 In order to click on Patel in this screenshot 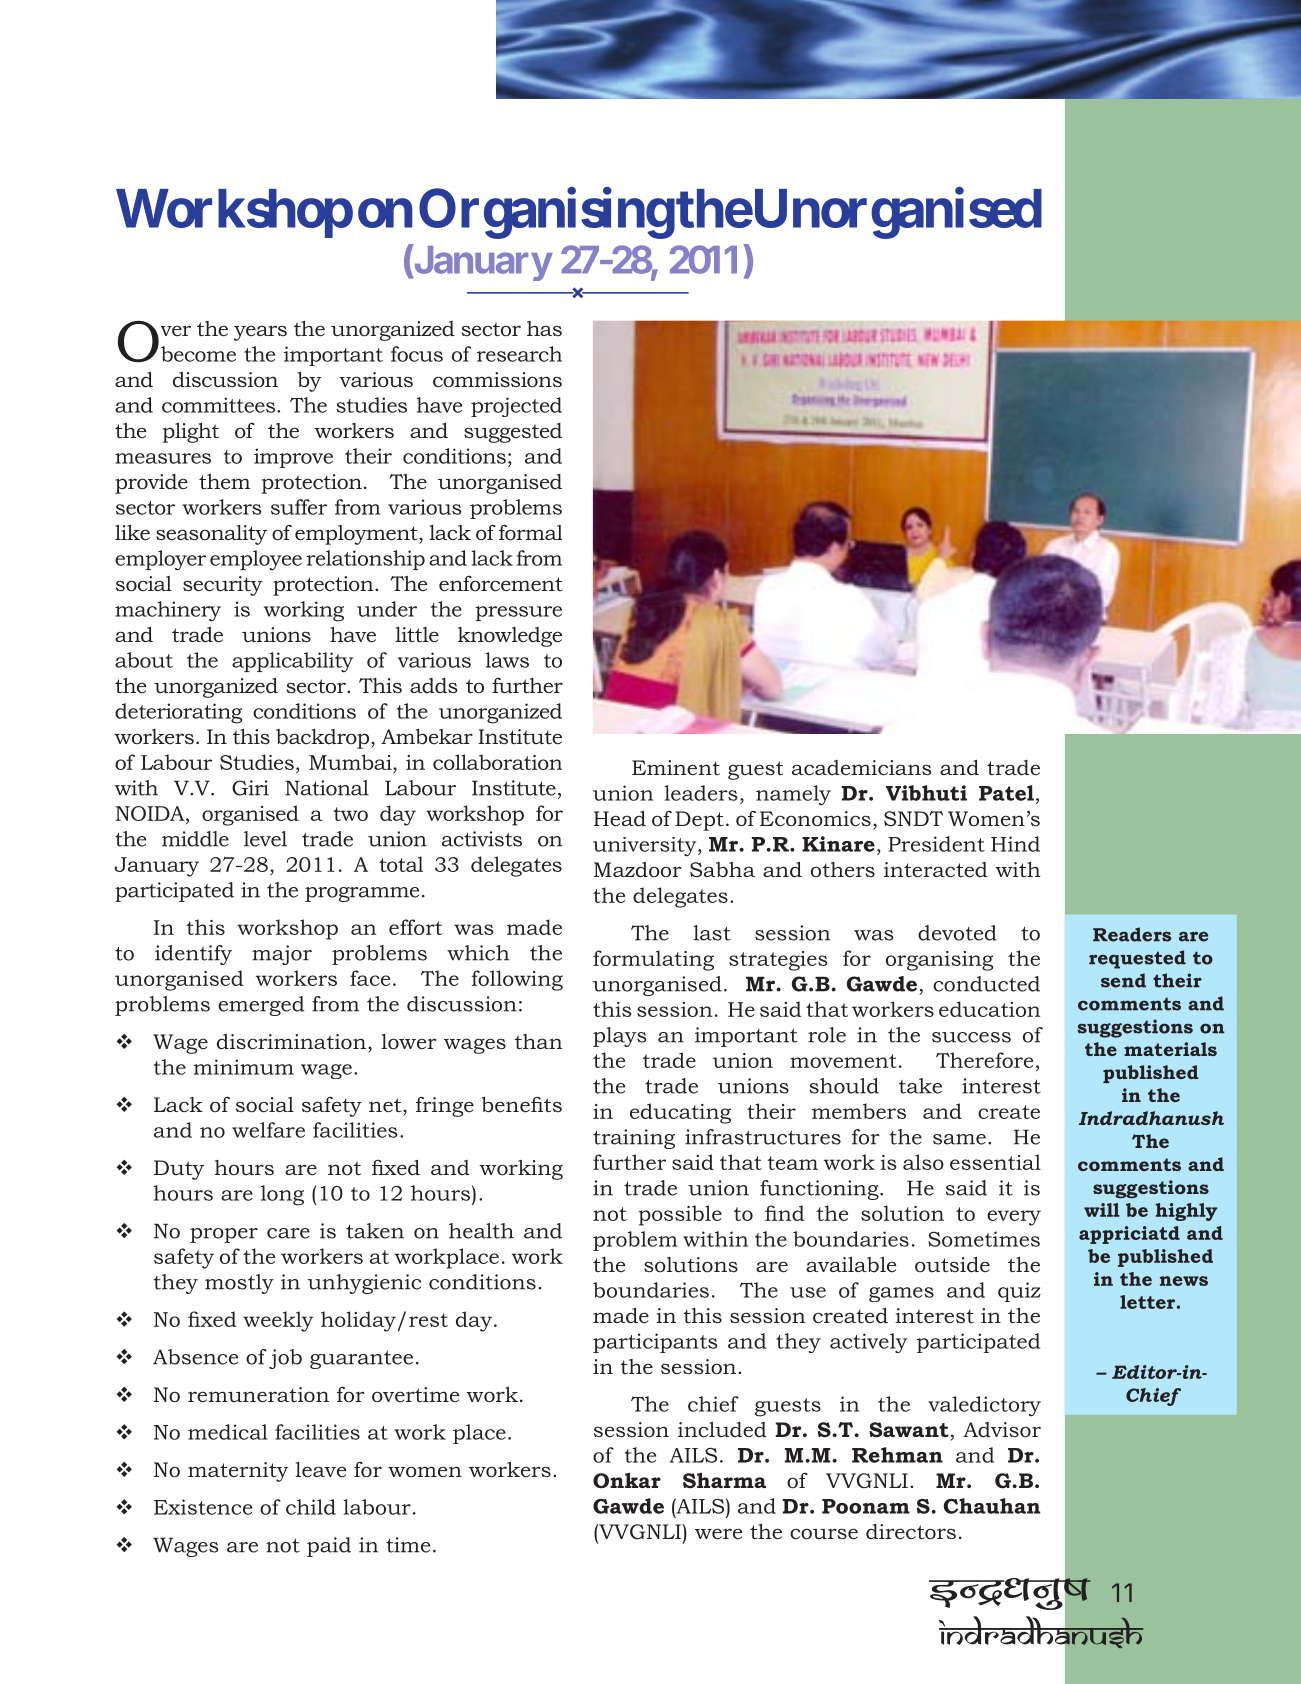, I will do `click(1006, 793)`.
